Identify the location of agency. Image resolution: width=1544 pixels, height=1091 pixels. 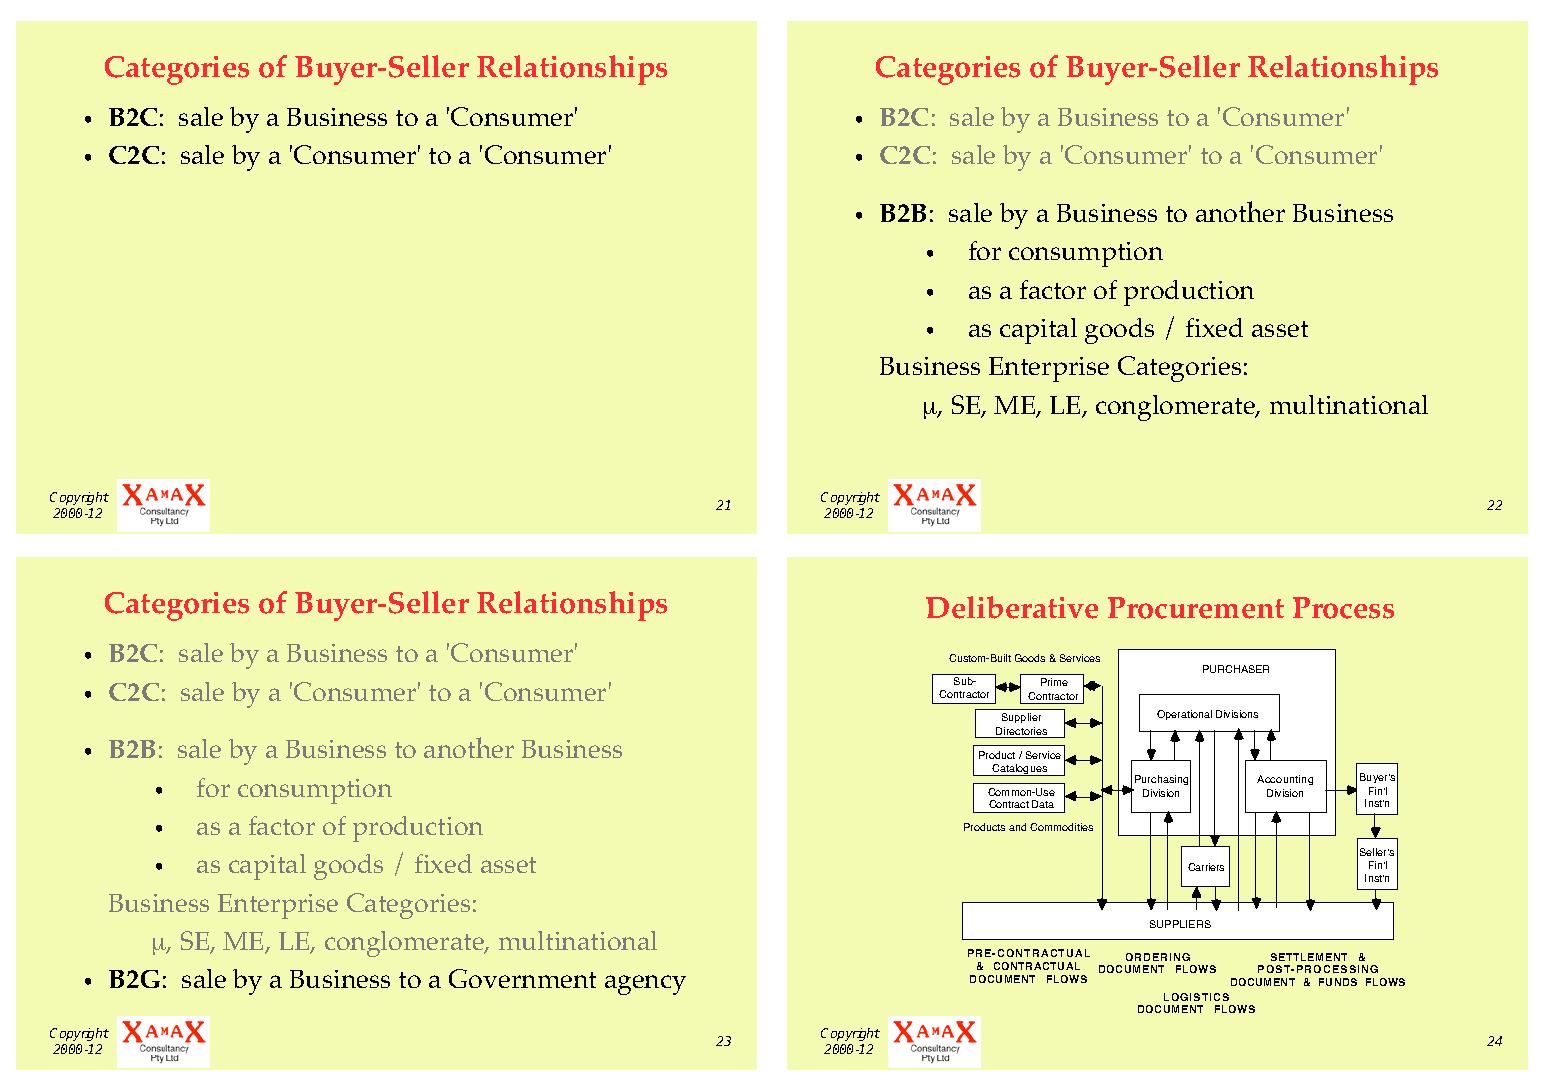
(645, 985).
